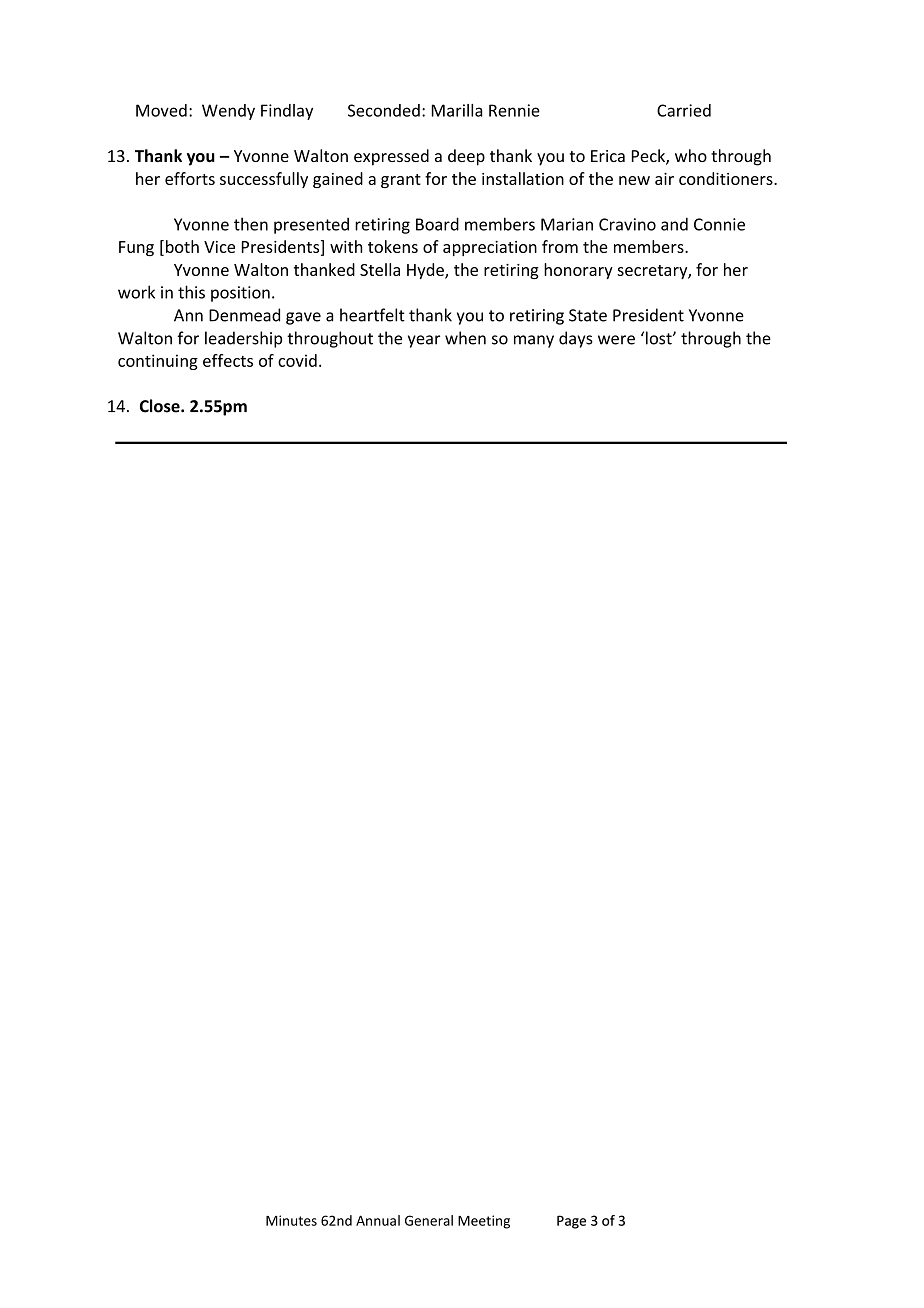 The height and width of the document is (1308, 924). I want to click on effects, so click(228, 360).
